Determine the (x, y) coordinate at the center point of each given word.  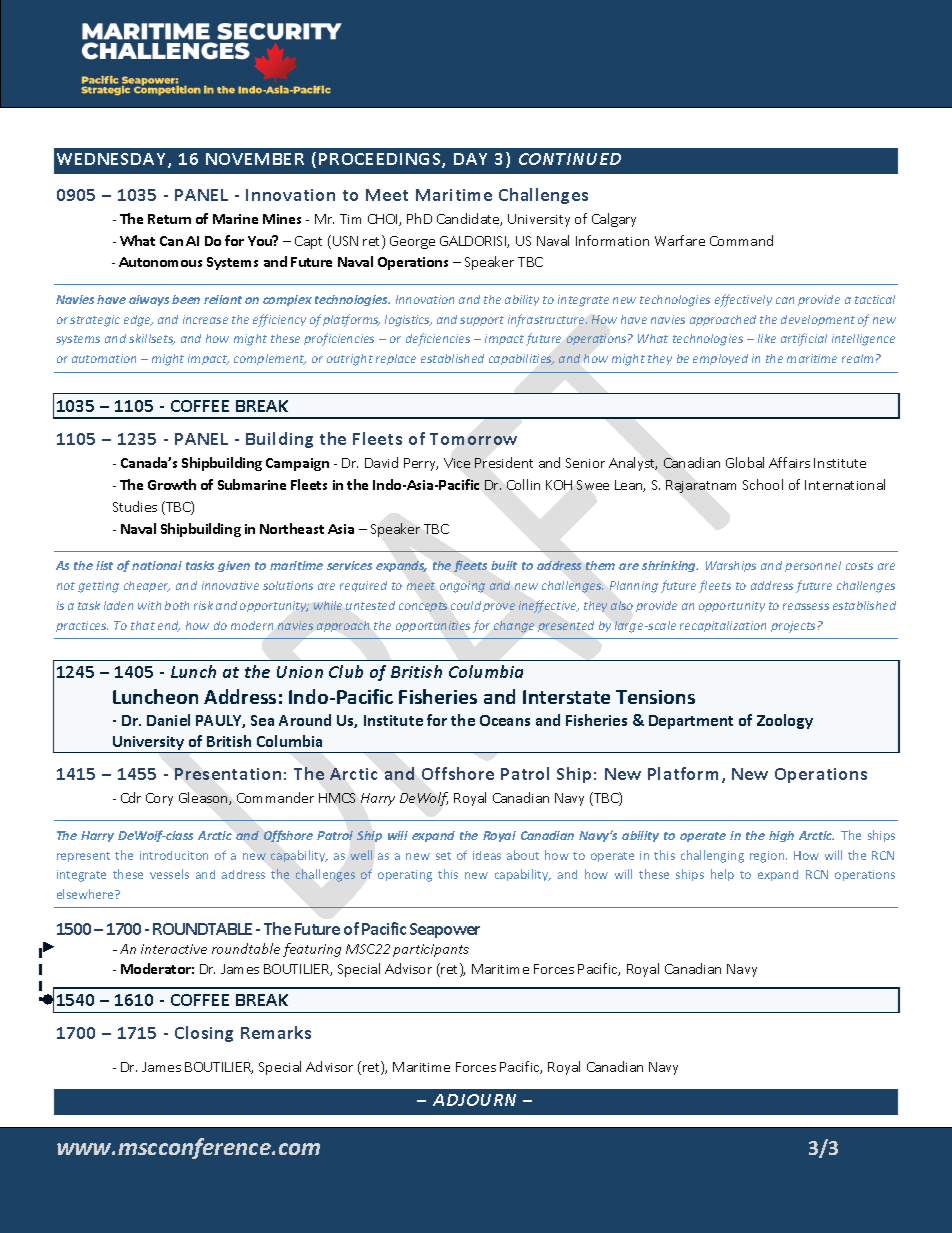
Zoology (785, 721)
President (504, 462)
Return (169, 219)
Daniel (168, 720)
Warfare (680, 240)
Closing (204, 1034)
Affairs (789, 462)
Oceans (505, 720)
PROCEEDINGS (381, 160)
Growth (172, 484)
